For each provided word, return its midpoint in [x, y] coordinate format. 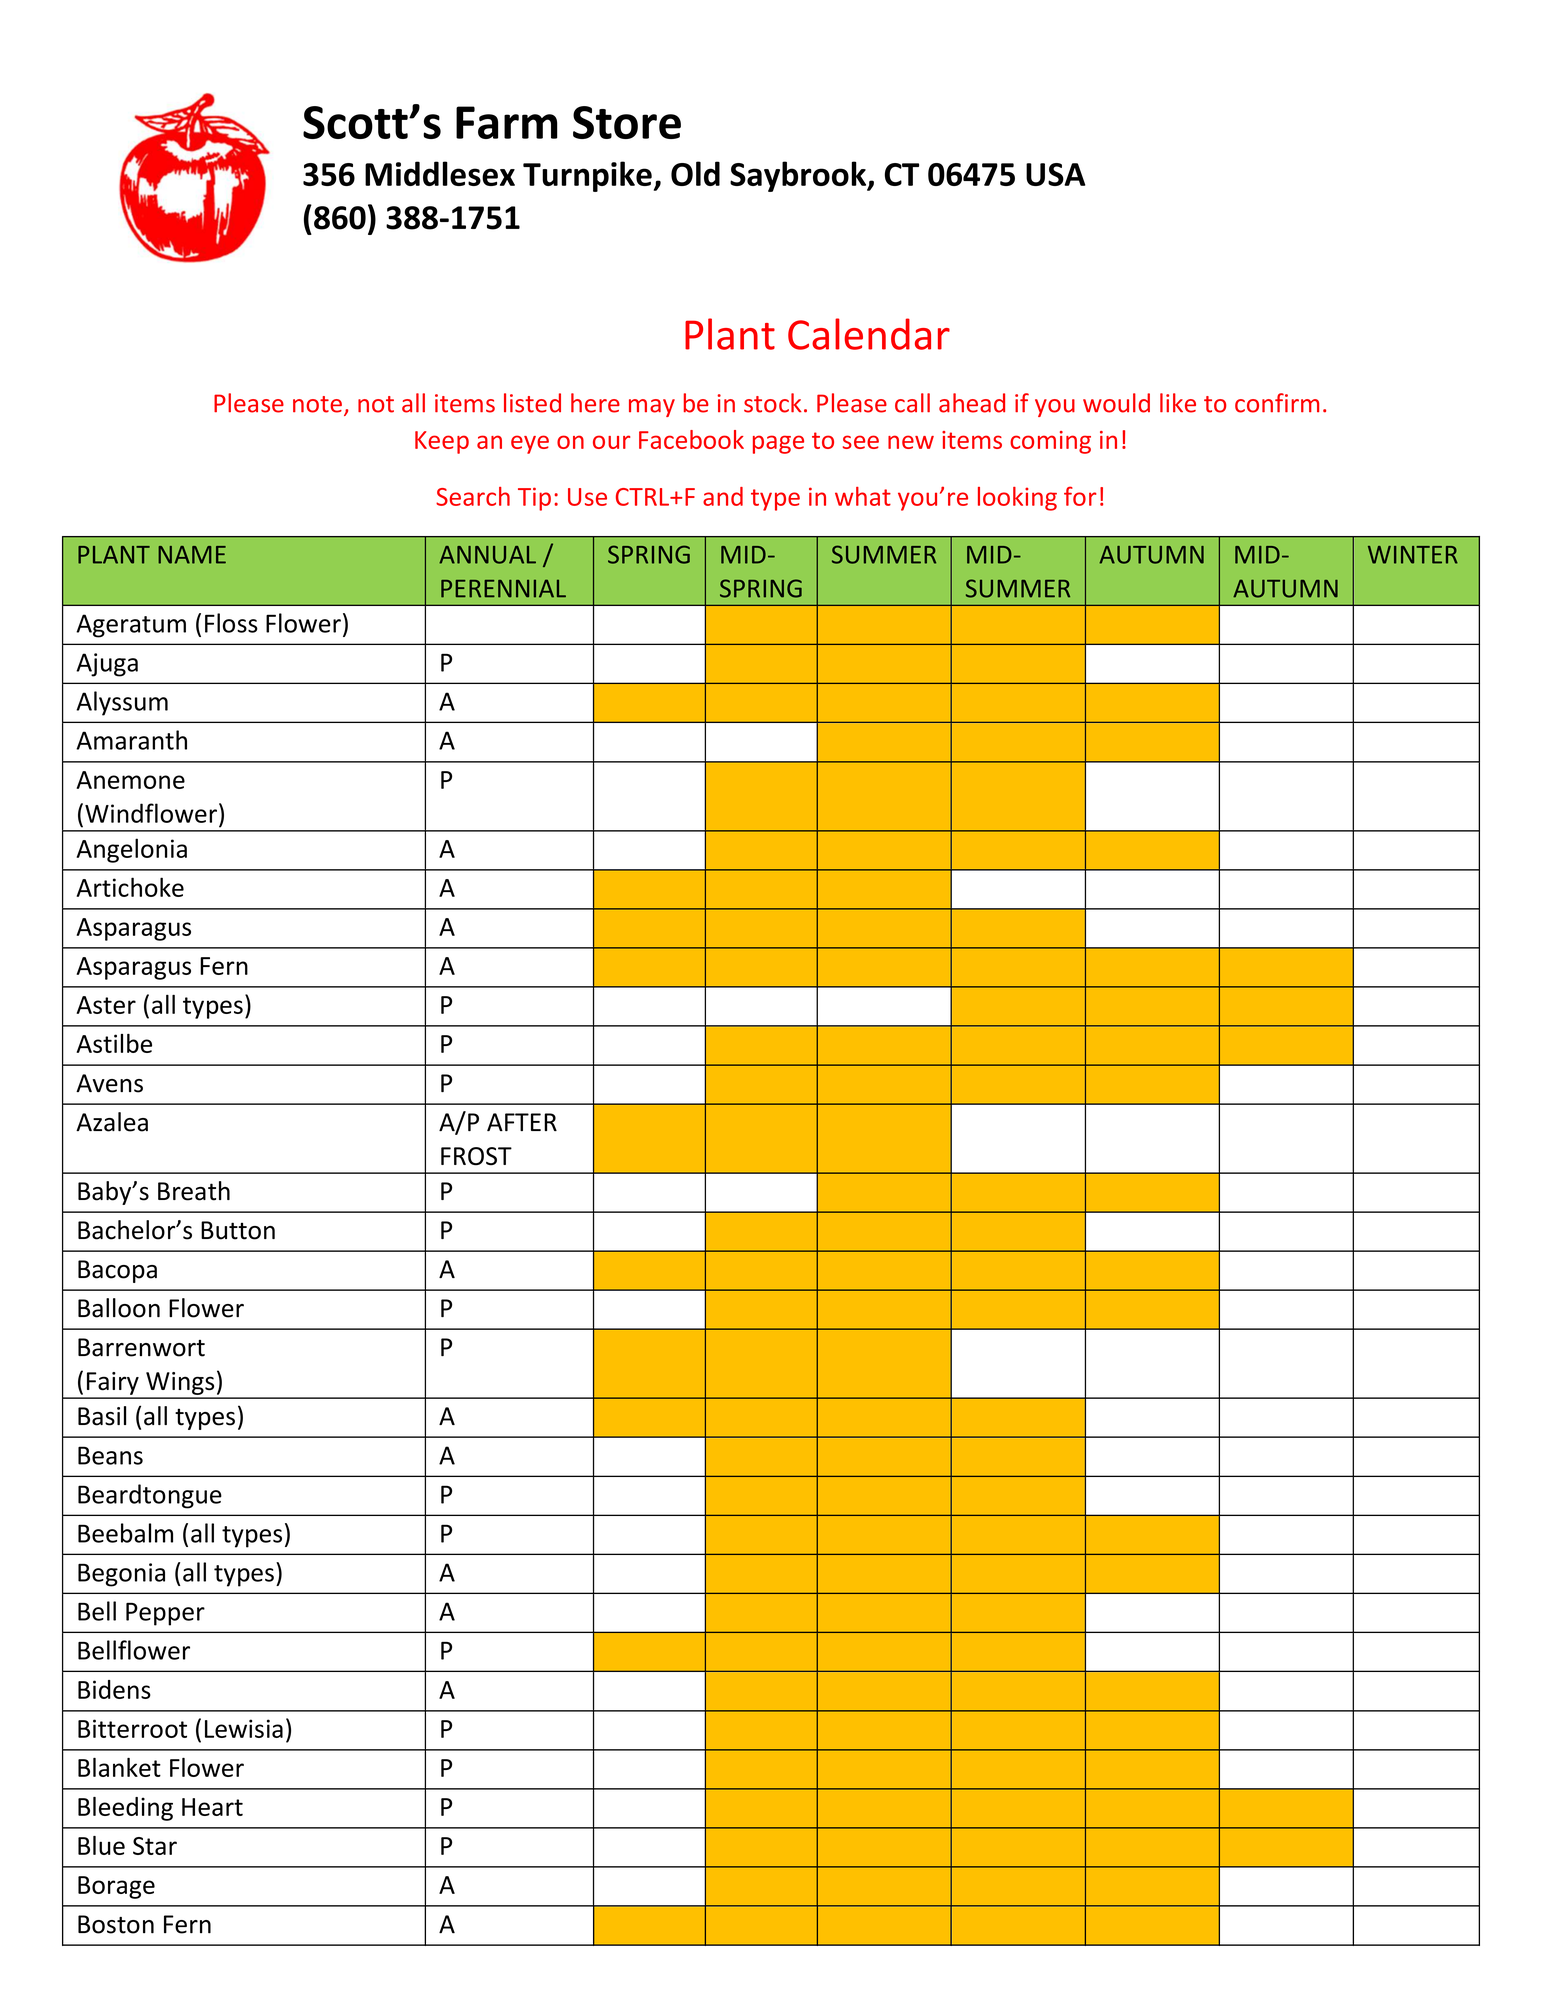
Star [155, 1846]
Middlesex [440, 173]
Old [695, 173]
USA [1055, 174]
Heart [212, 1807]
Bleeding [125, 1809]
